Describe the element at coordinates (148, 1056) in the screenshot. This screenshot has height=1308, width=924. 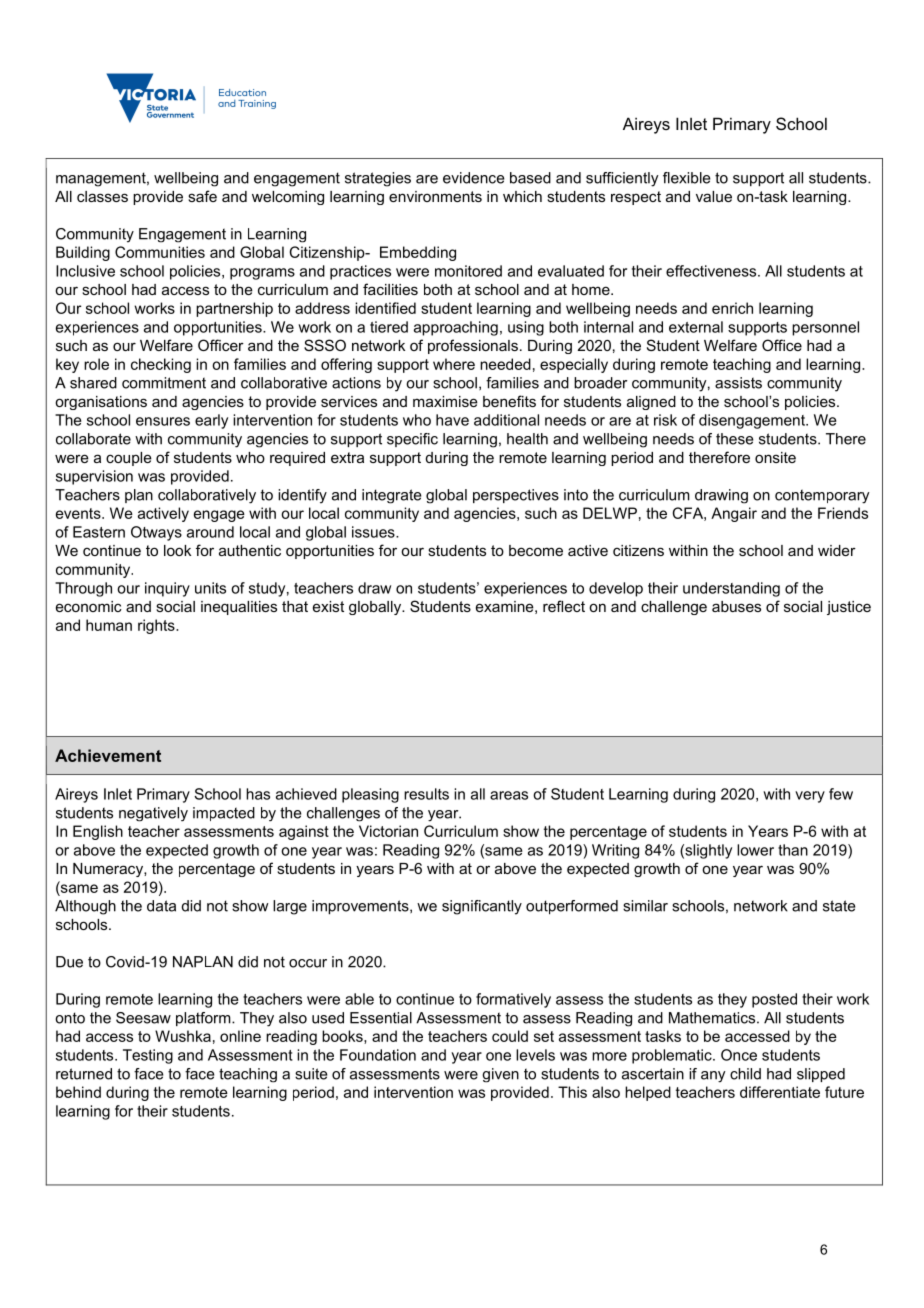
I see `Testing` at that location.
